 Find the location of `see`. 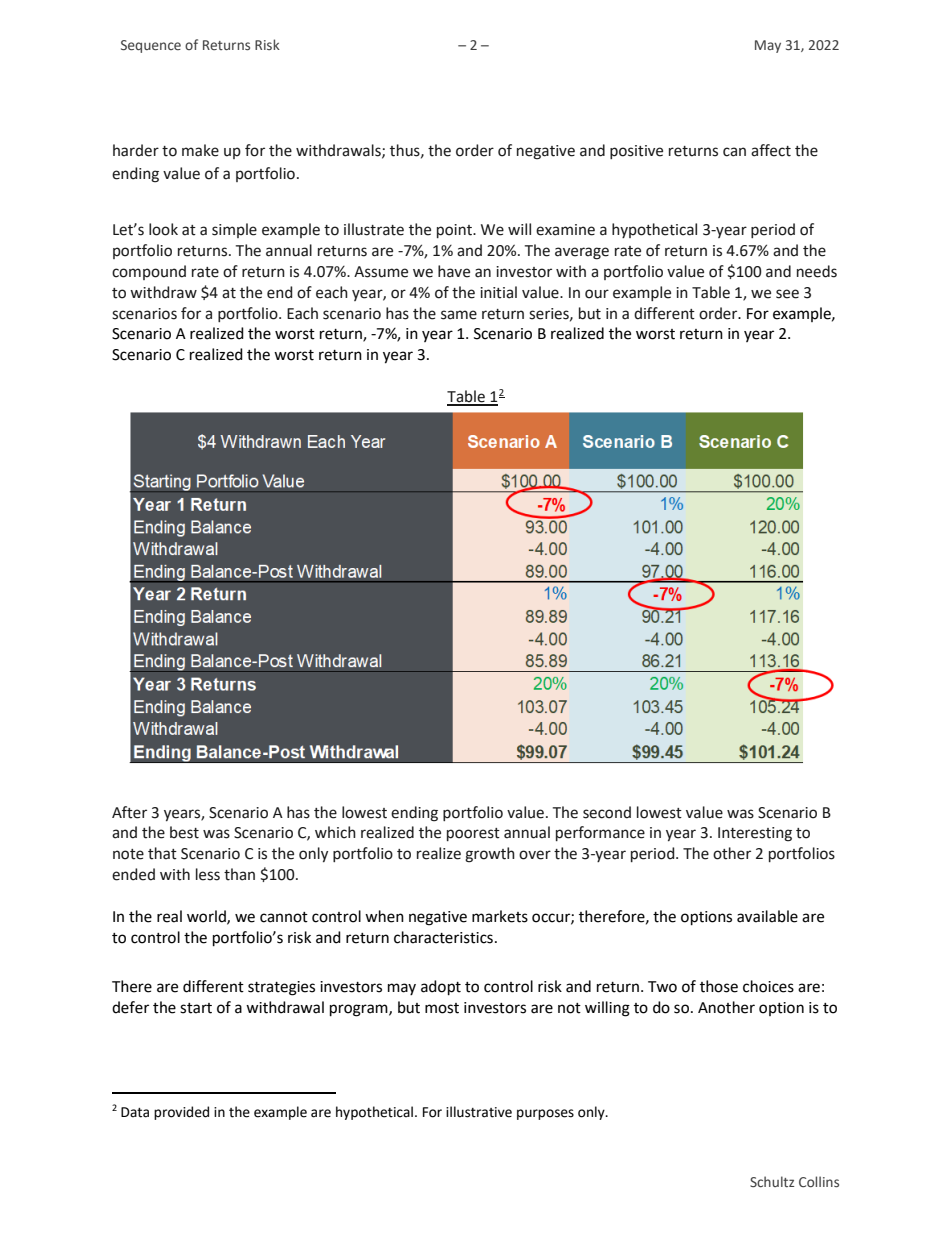

see is located at coordinates (787, 294).
